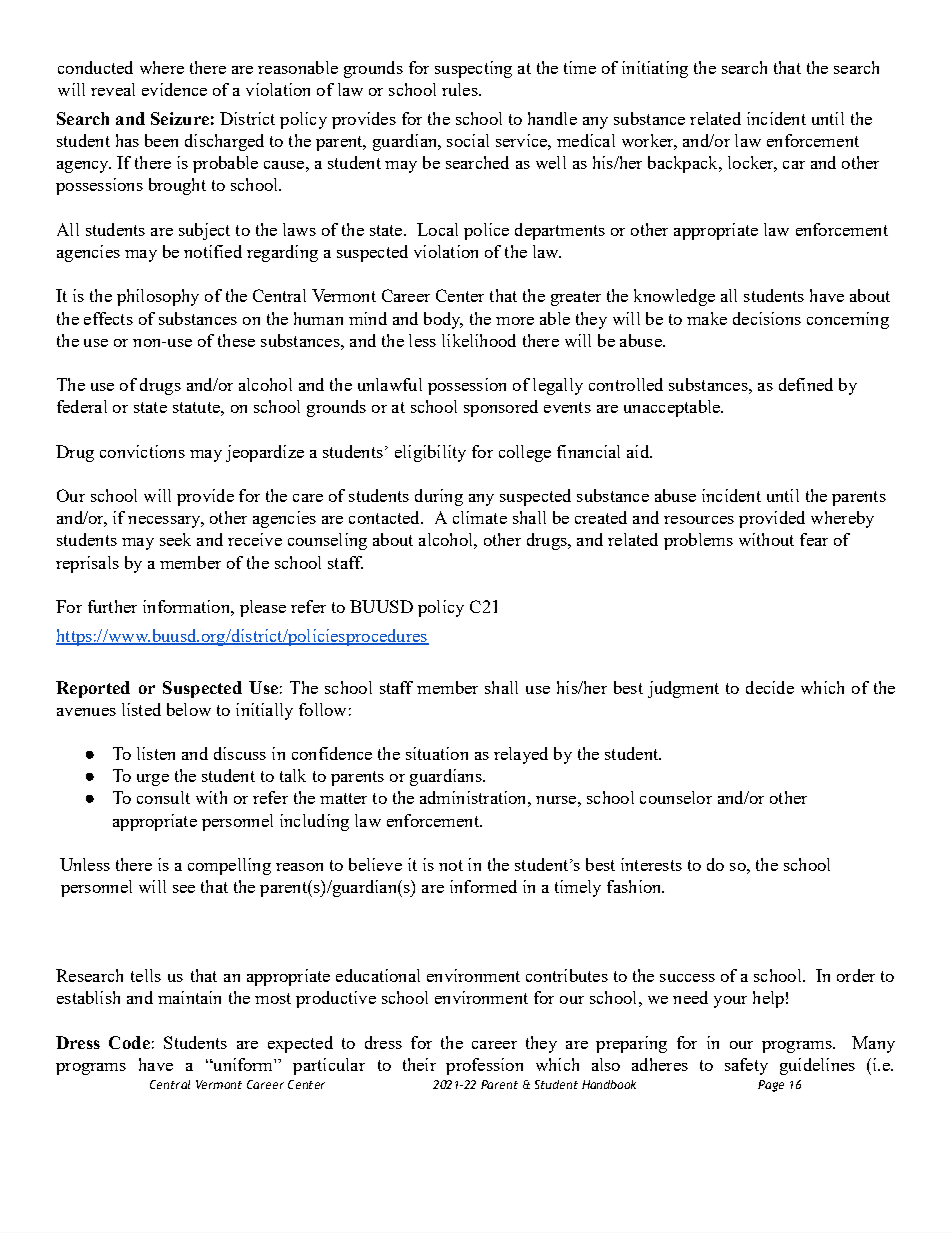 The width and height of the page is (952, 1233). What do you see at coordinates (437, 753) in the page?
I see `situation` at bounding box center [437, 753].
